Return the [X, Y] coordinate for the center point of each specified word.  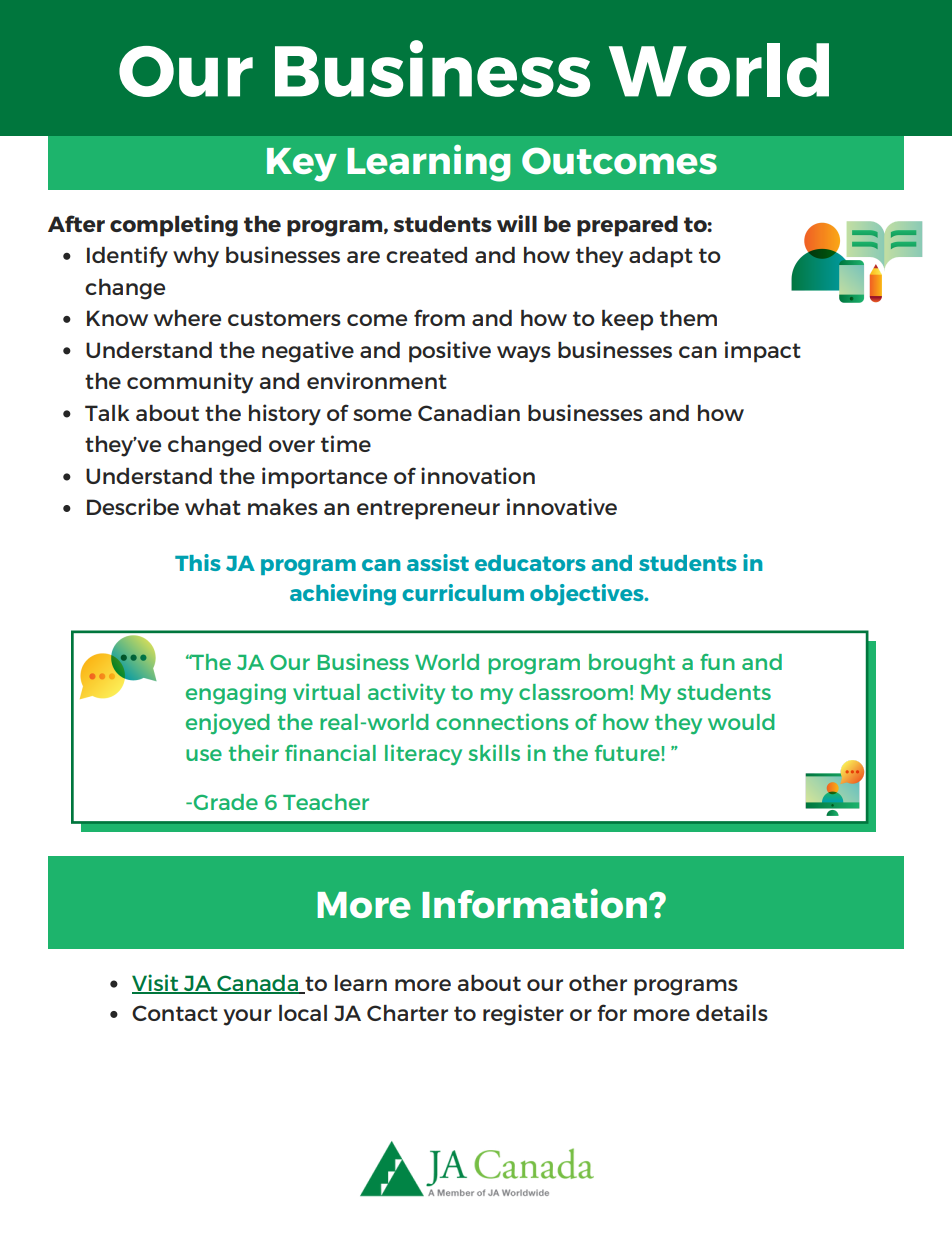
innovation [478, 475]
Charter [407, 1013]
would [741, 722]
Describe [133, 506]
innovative [562, 506]
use [204, 755]
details [732, 1012]
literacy [423, 755]
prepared [627, 226]
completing [174, 226]
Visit [156, 984]
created [426, 255]
